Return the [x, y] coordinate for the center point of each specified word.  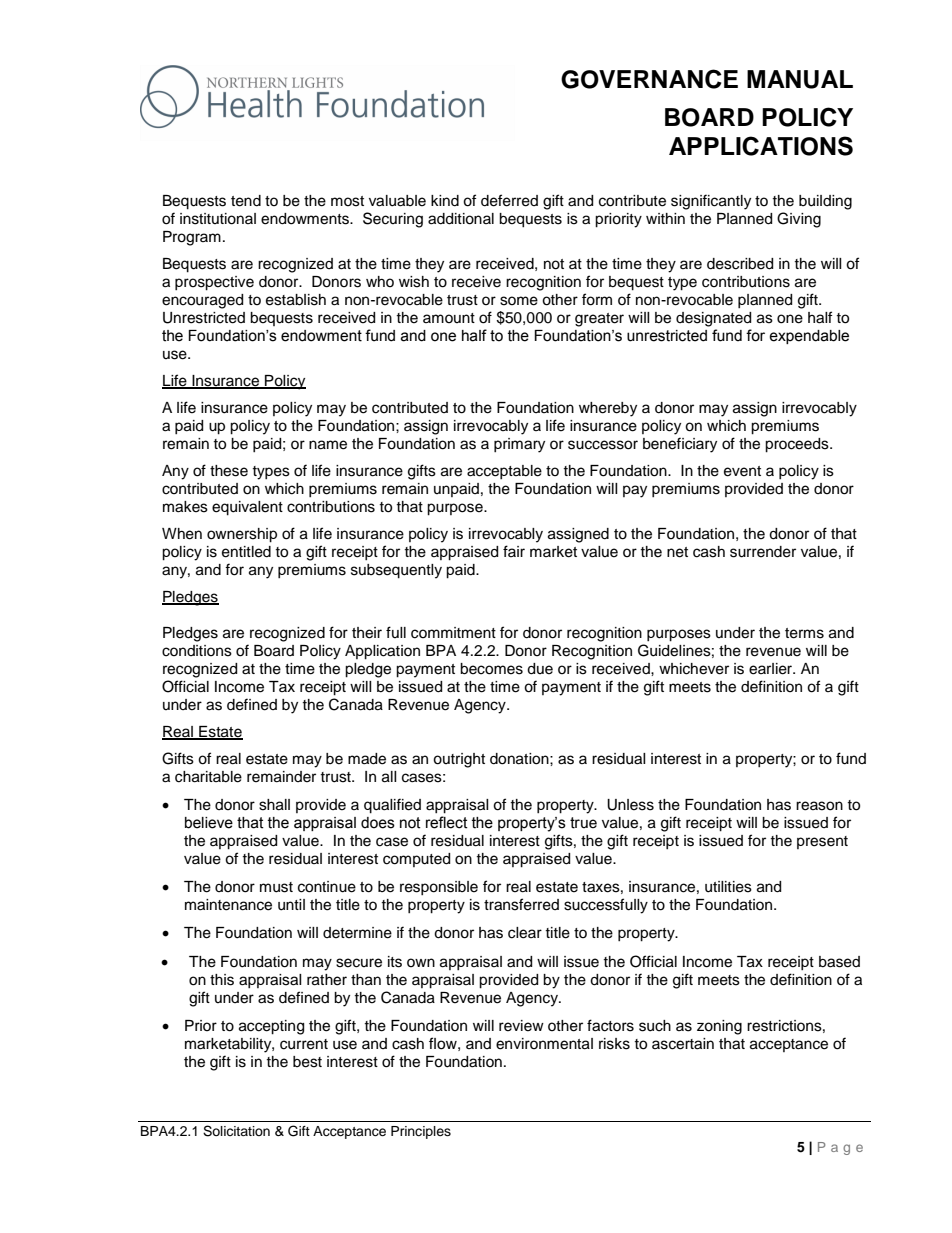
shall [274, 805]
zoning [719, 1027]
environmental [544, 1044]
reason [819, 806]
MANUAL [800, 79]
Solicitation [236, 1131]
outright [459, 760]
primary [519, 445]
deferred [509, 200]
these [229, 471]
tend [246, 201]
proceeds [798, 445]
